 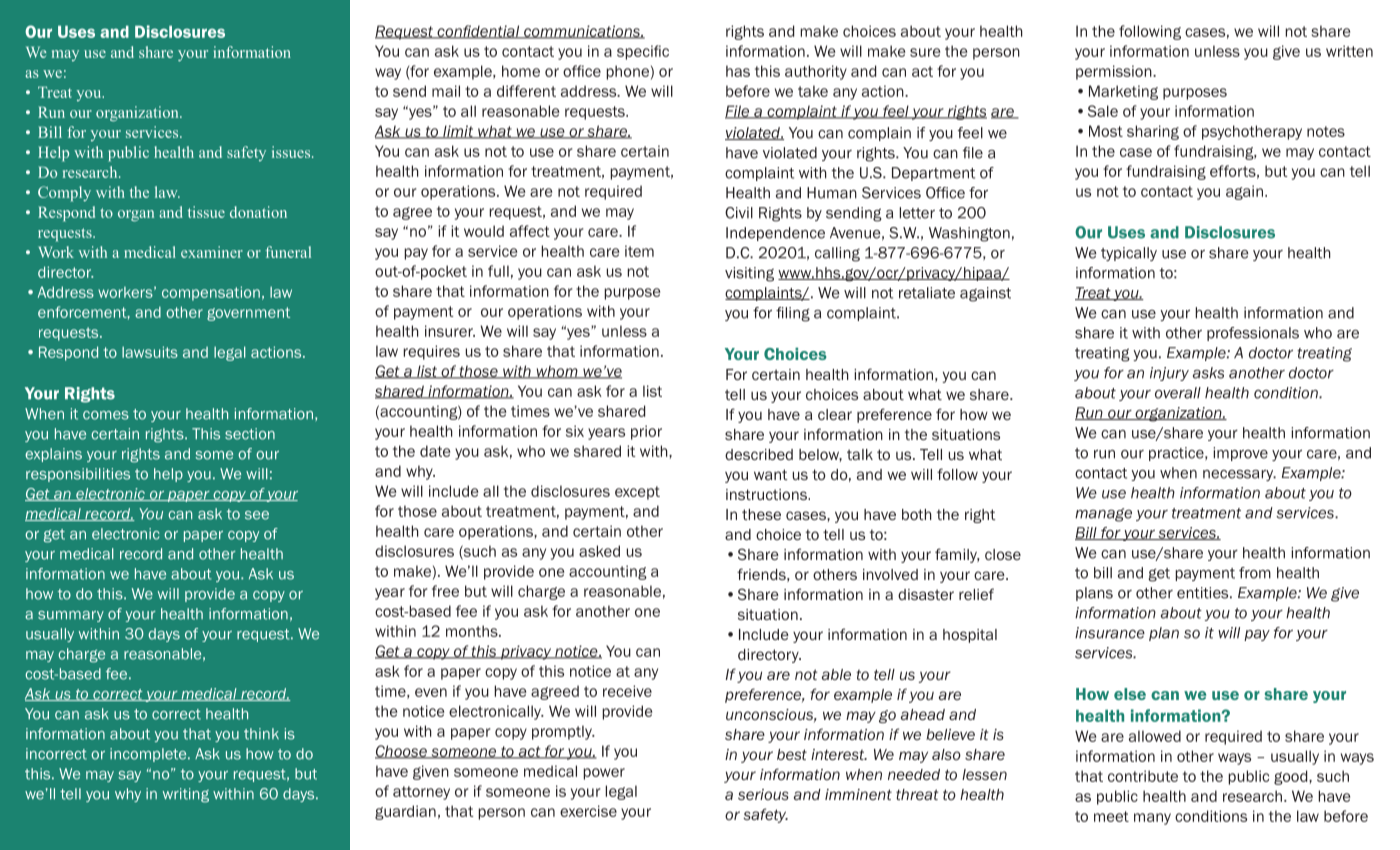 What do you see at coordinates (257, 515) in the screenshot?
I see `see` at bounding box center [257, 515].
